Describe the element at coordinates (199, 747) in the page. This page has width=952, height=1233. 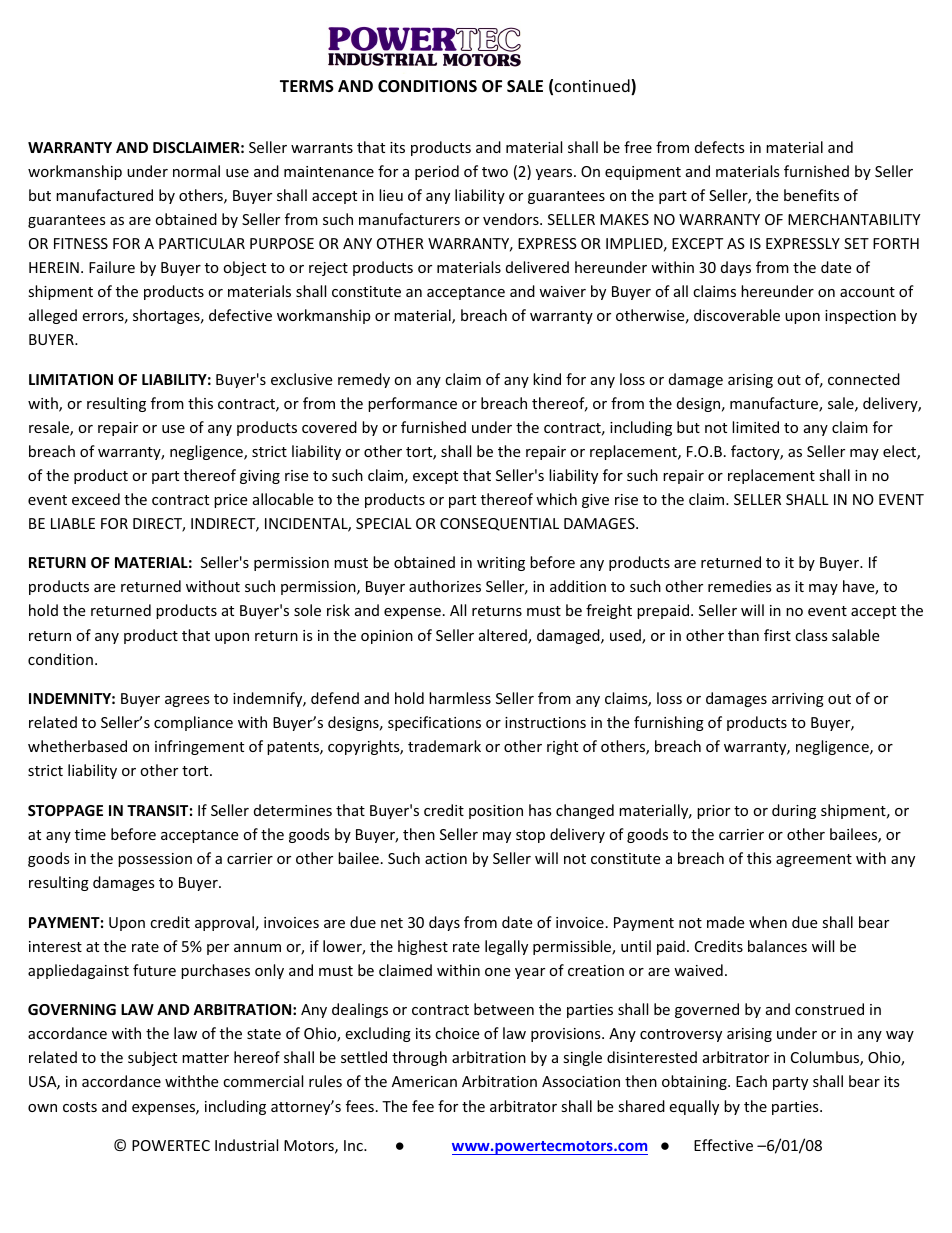
I see `infringement` at that location.
